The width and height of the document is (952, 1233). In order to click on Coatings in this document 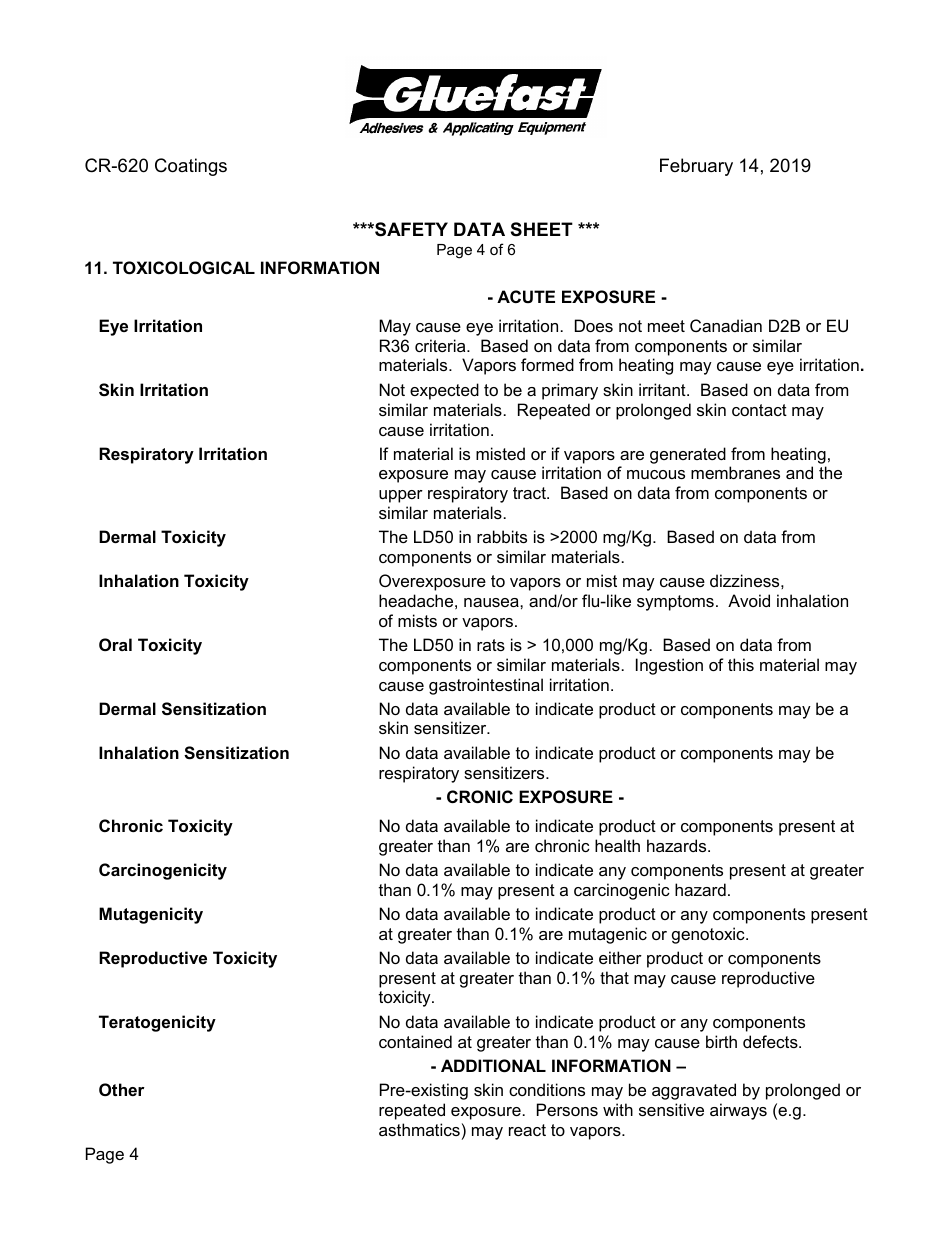, I will do `click(191, 167)`.
